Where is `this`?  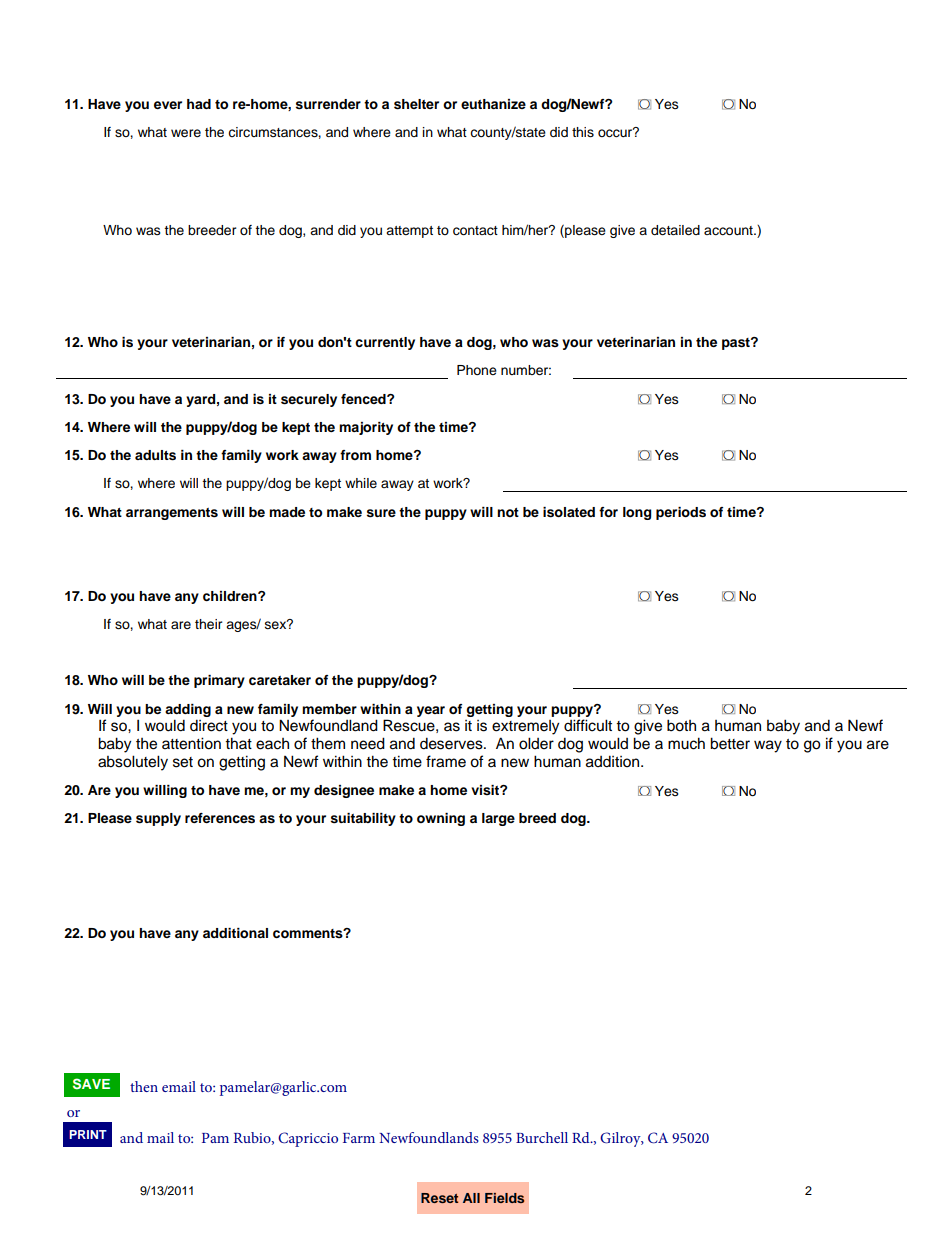
this is located at coordinates (583, 132).
